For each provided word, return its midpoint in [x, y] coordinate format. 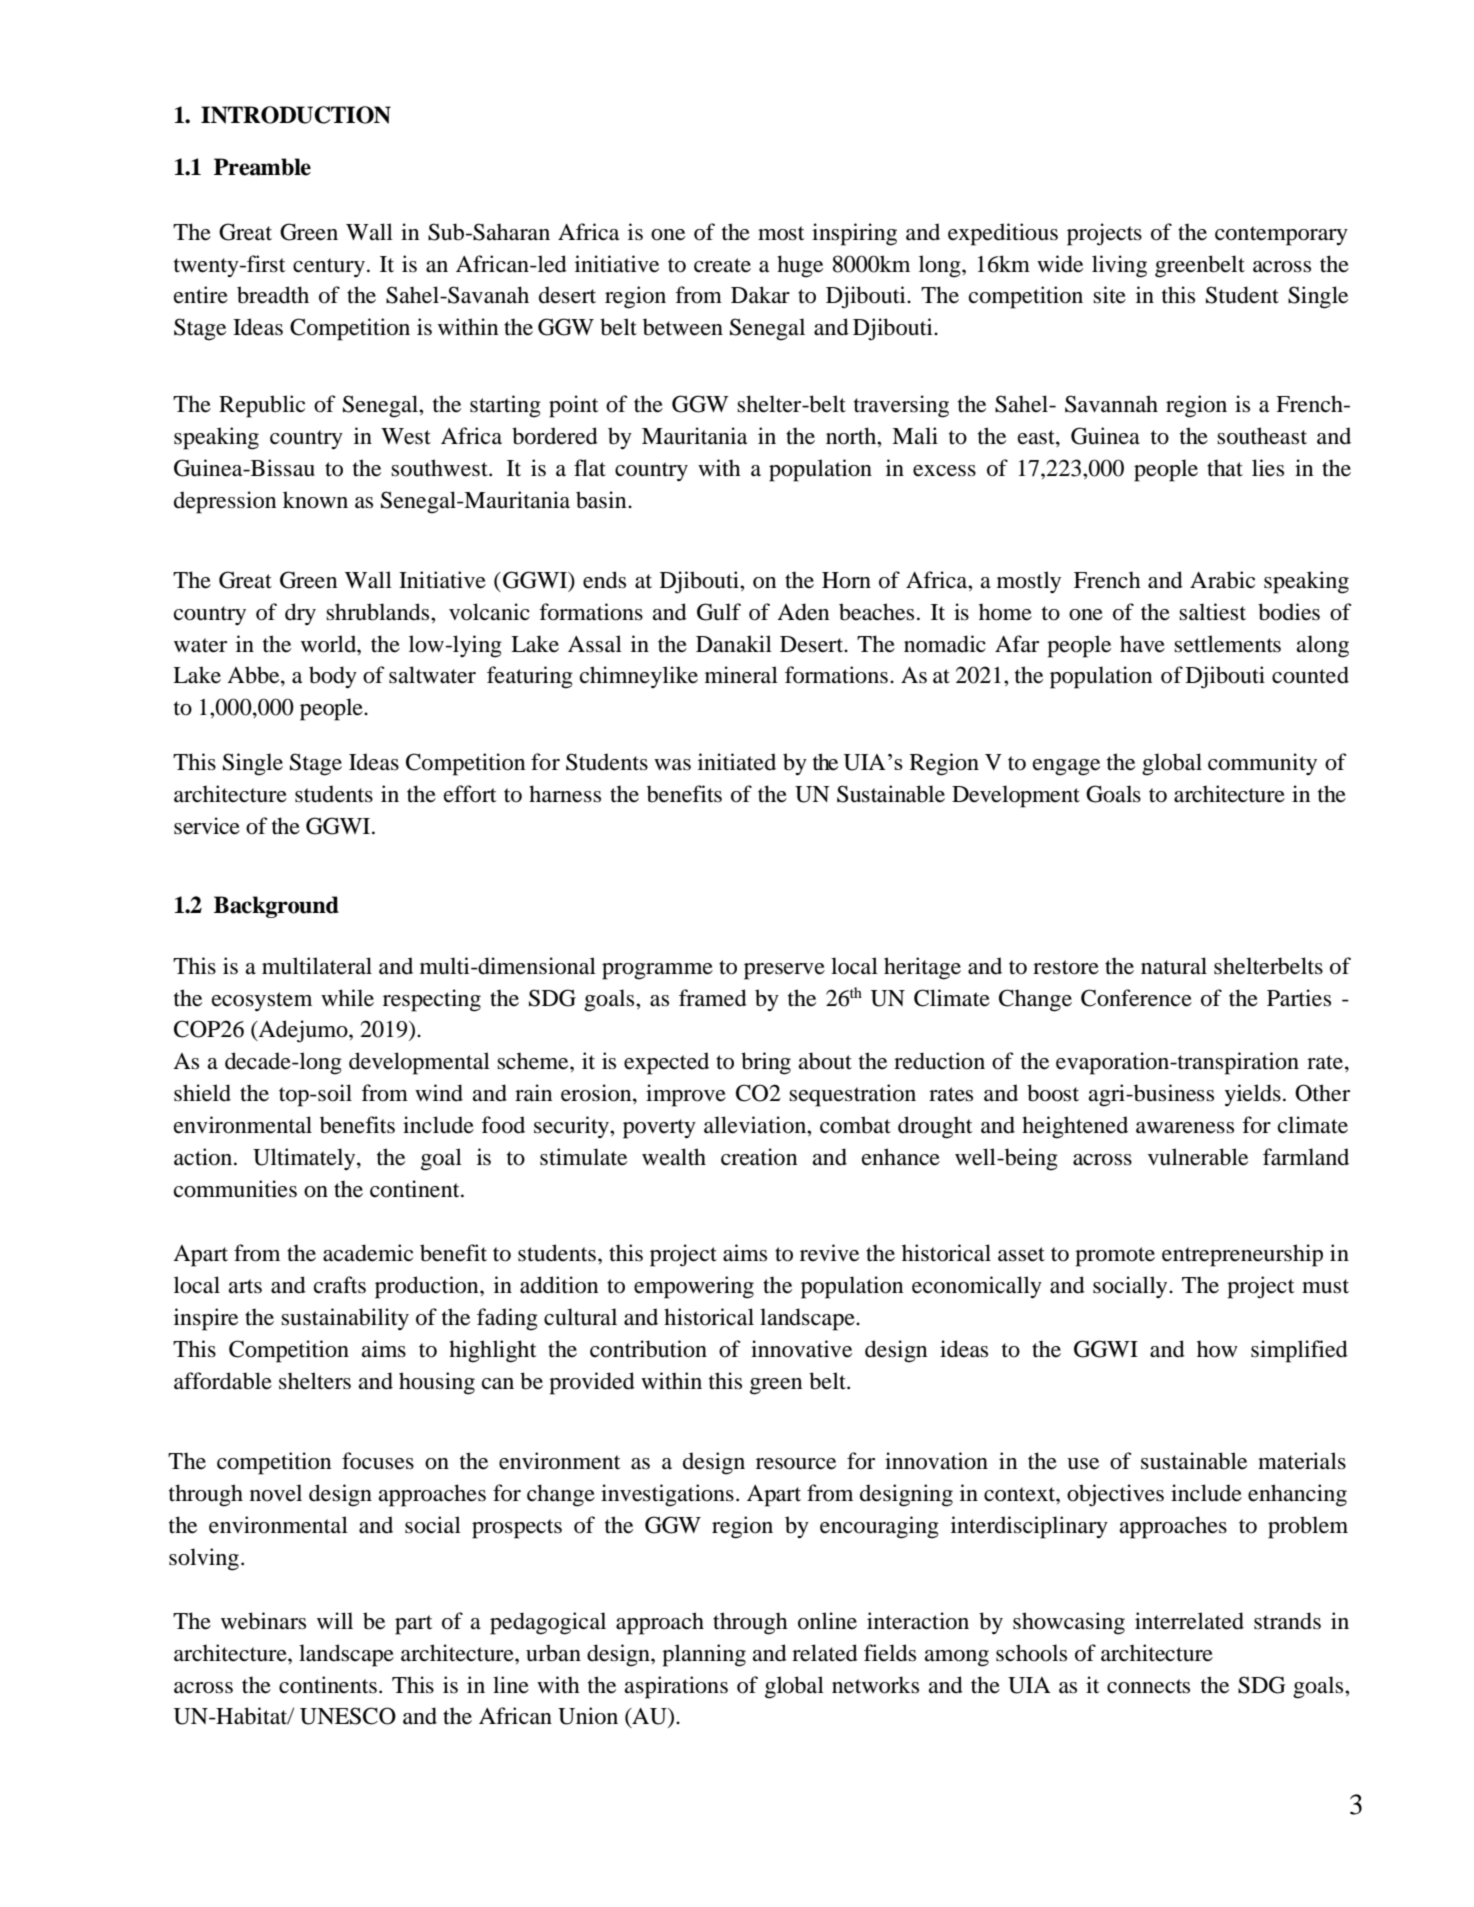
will [335, 1620]
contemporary [1281, 236]
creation [759, 1157]
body [333, 677]
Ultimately [305, 1159]
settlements [1227, 644]
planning [704, 1655]
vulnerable [1198, 1157]
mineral [741, 675]
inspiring [854, 234]
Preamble [262, 167]
